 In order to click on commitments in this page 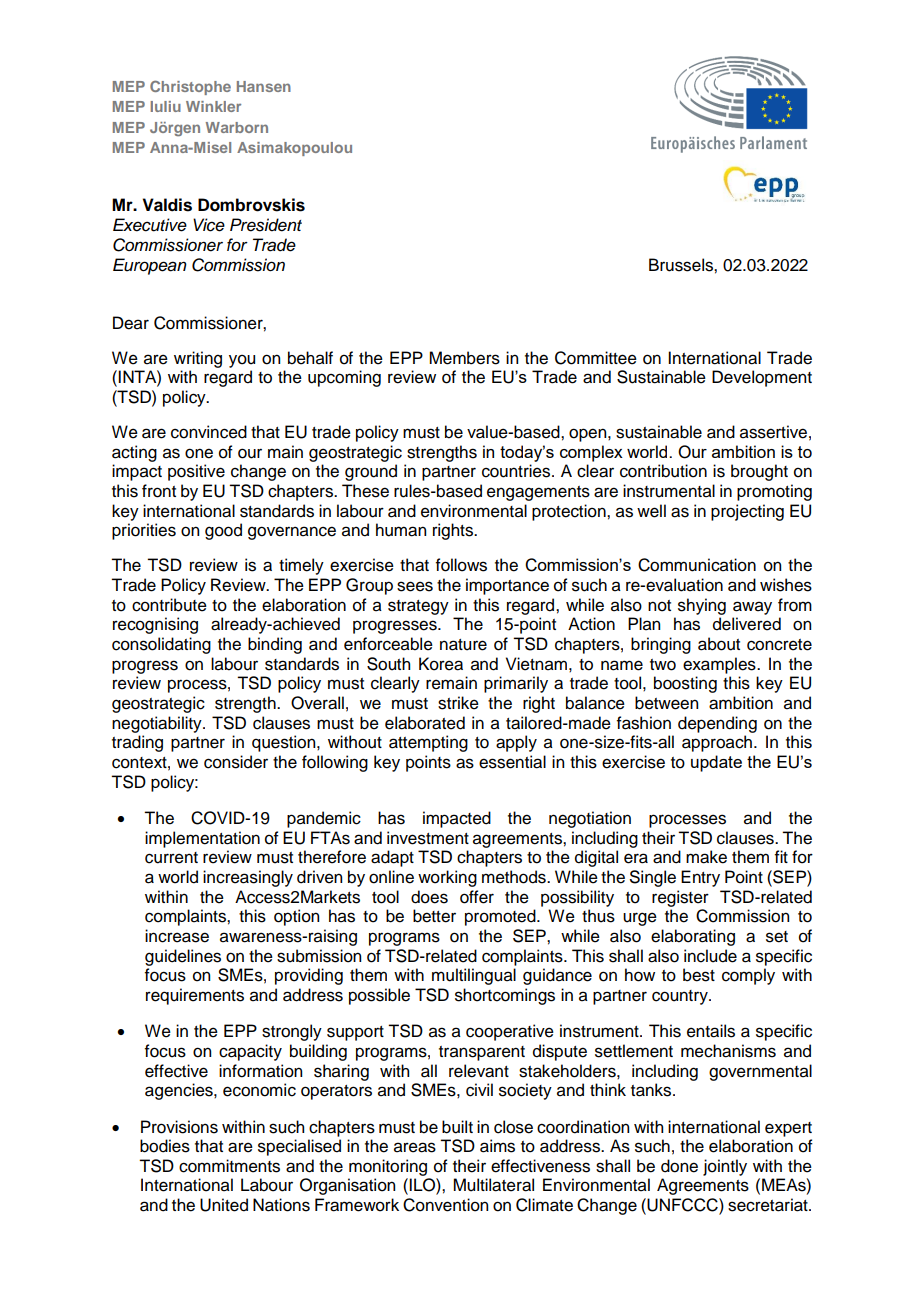, I will do `click(229, 1166)`.
